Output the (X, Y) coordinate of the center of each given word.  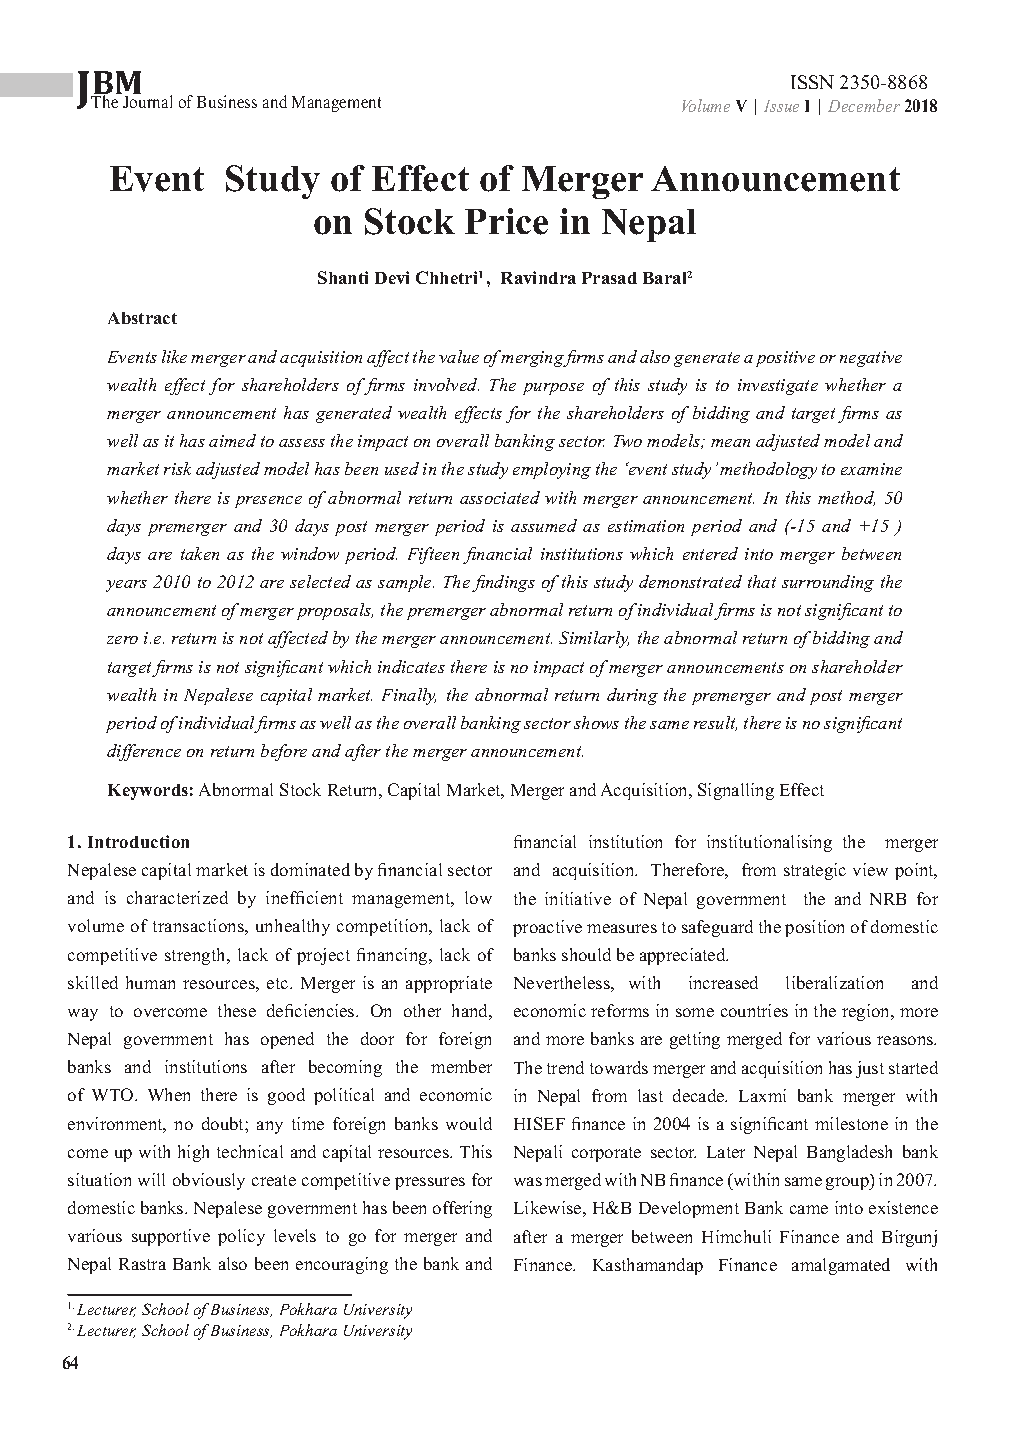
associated (500, 497)
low (478, 897)
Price (506, 221)
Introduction (138, 841)
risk (177, 468)
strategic (815, 871)
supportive (171, 1237)
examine (871, 469)
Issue (781, 106)
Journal (146, 100)
